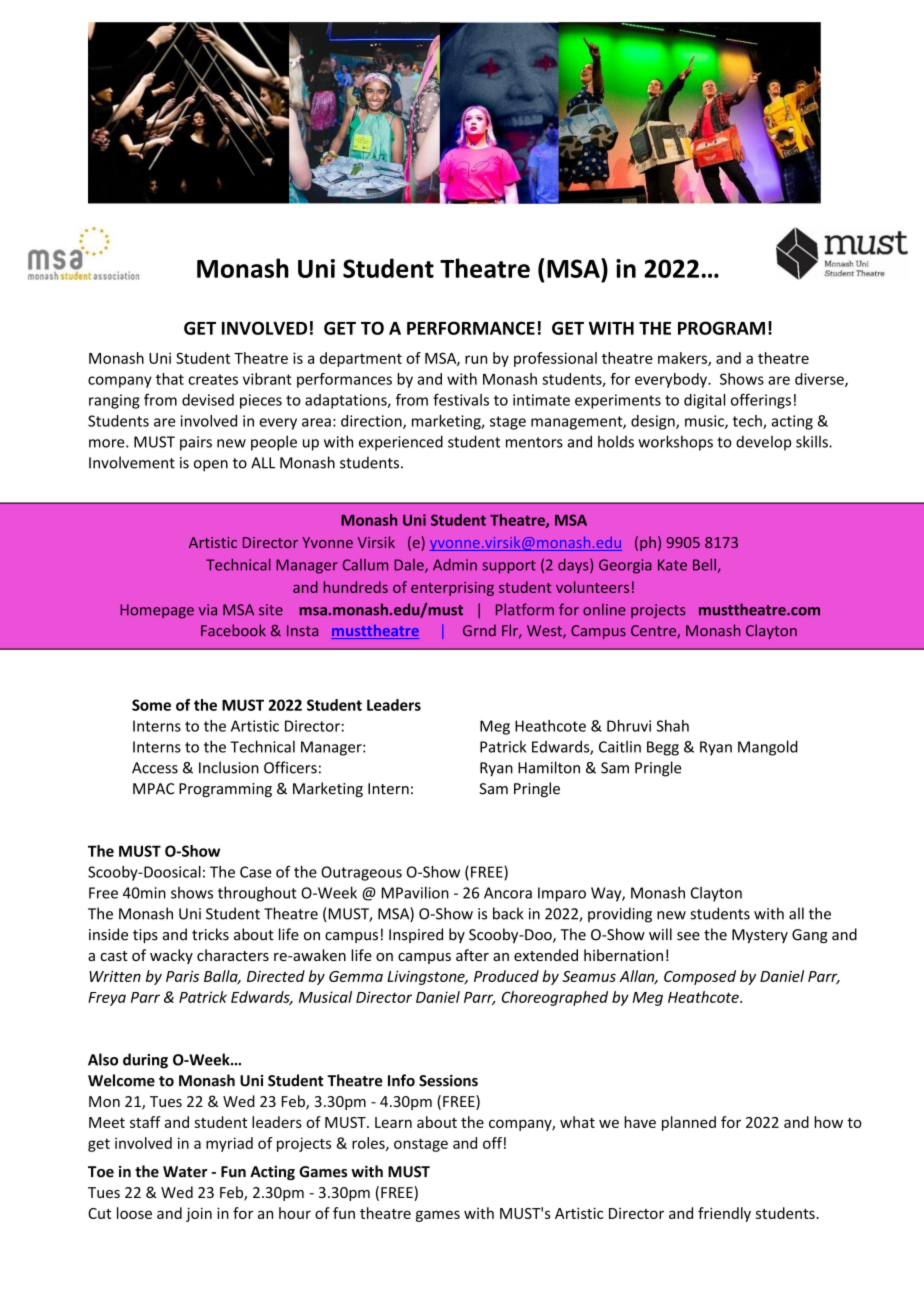  I want to click on Mangold, so click(768, 748).
